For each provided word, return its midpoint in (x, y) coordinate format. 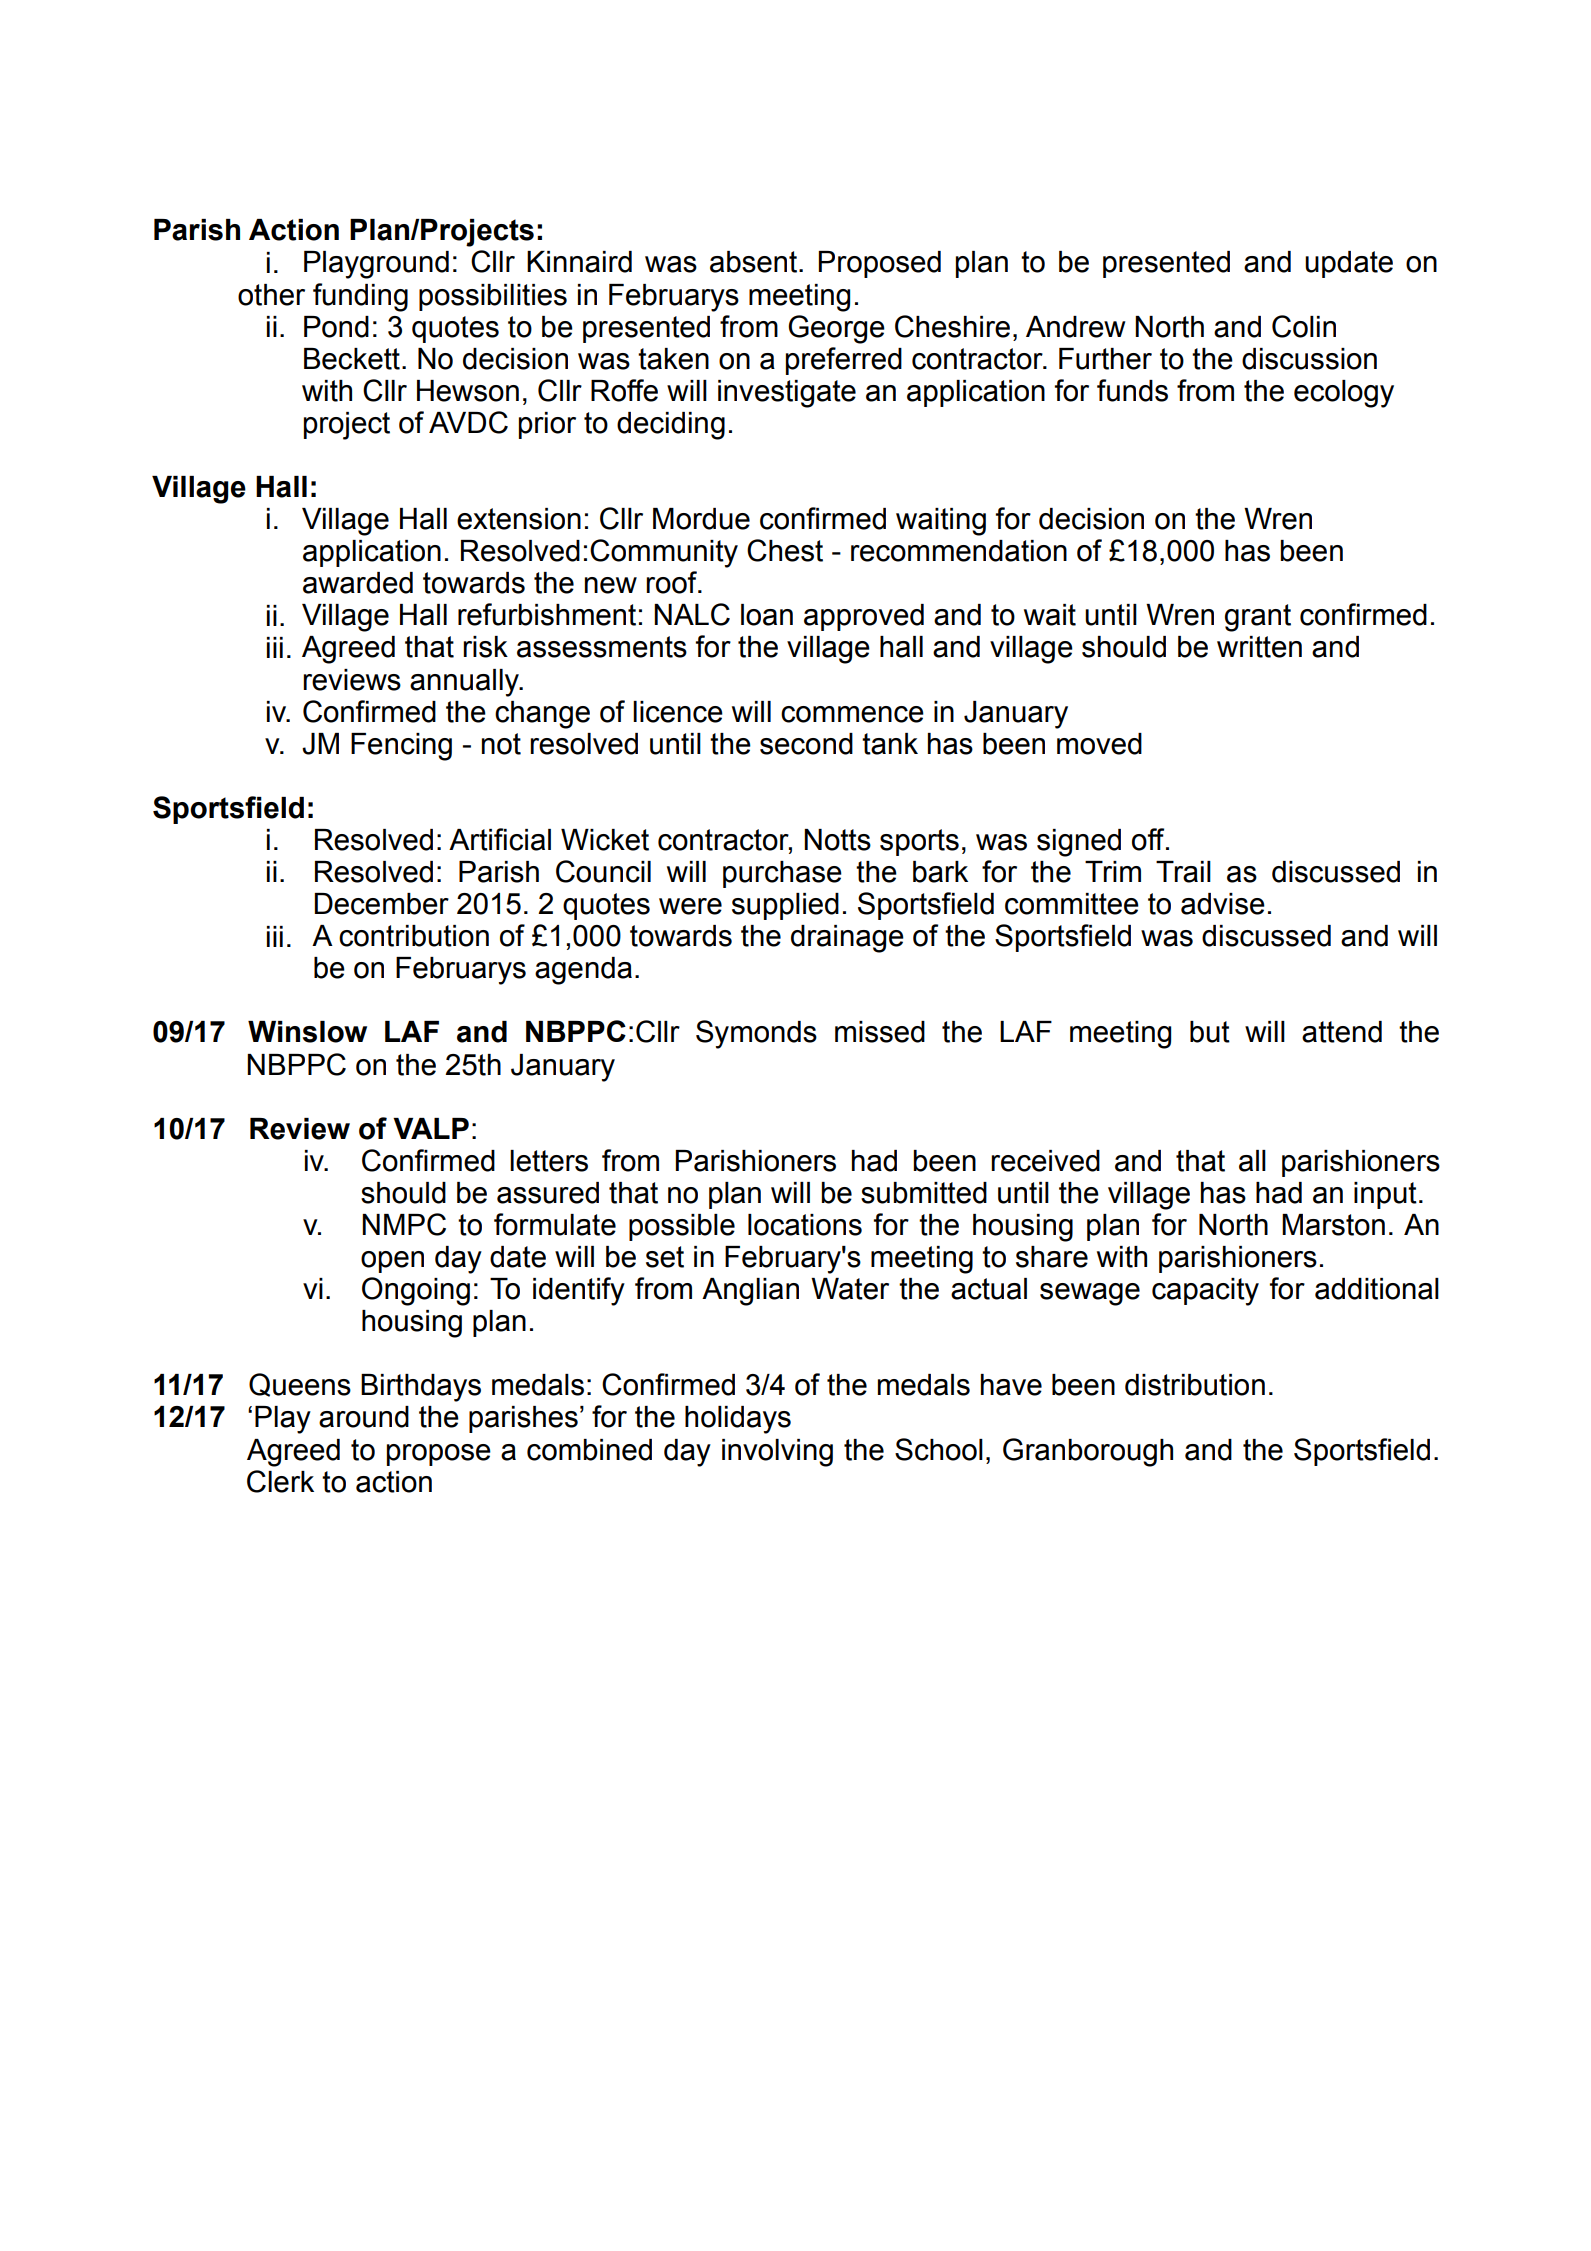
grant (1258, 618)
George (836, 329)
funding (360, 297)
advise (1223, 904)
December (382, 904)
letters (549, 1161)
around (364, 1417)
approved (864, 617)
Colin (1304, 326)
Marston (1333, 1225)
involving (777, 1453)
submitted (924, 1193)
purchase (782, 874)
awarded (358, 583)
